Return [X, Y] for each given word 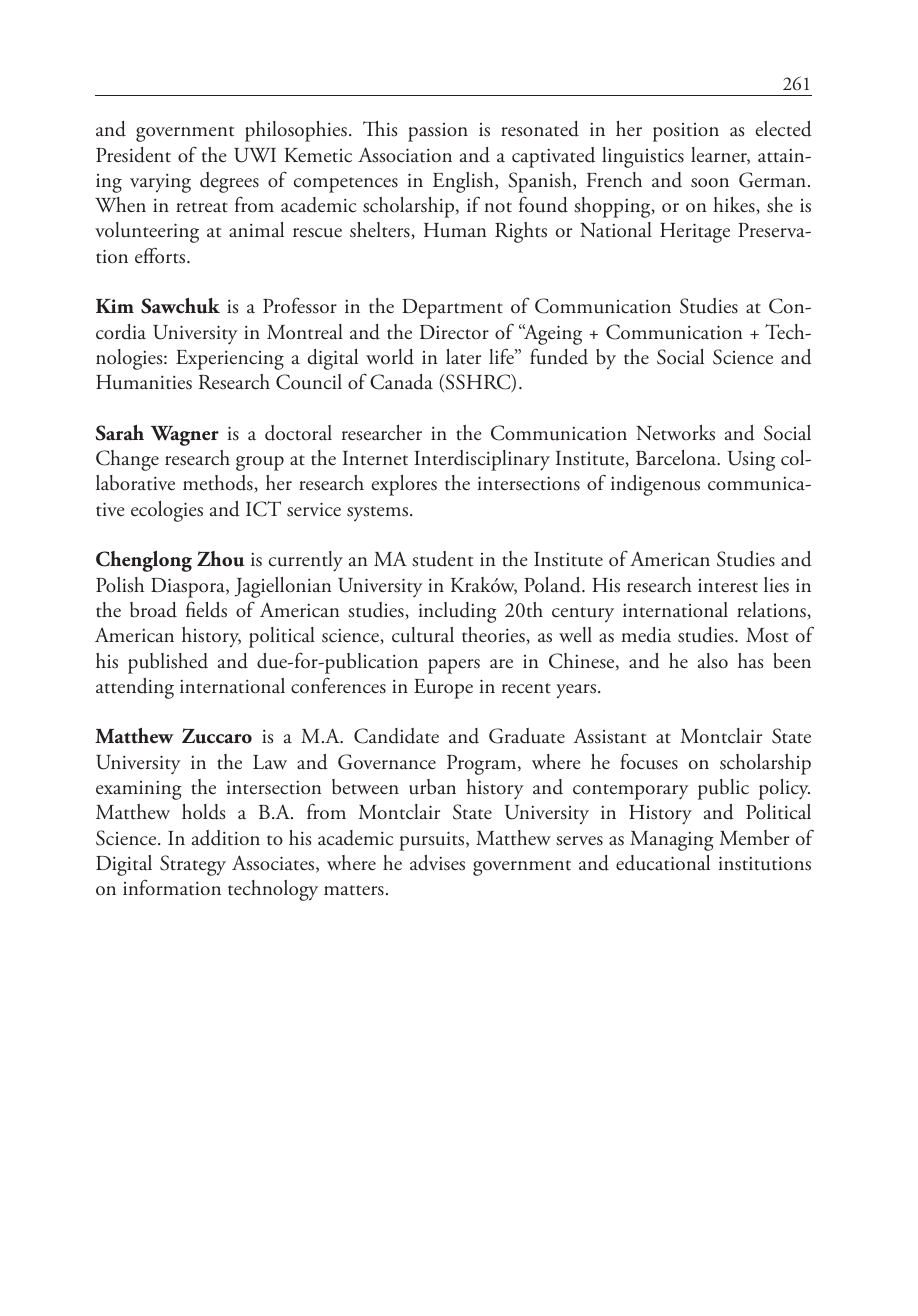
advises [437, 863]
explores [404, 485]
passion [438, 132]
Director [454, 332]
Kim [115, 306]
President [133, 155]
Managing [672, 841]
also [713, 661]
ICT [263, 509]
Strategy [193, 865]
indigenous [655, 485]
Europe [443, 689]
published [168, 663]
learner [720, 156]
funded [559, 357]
